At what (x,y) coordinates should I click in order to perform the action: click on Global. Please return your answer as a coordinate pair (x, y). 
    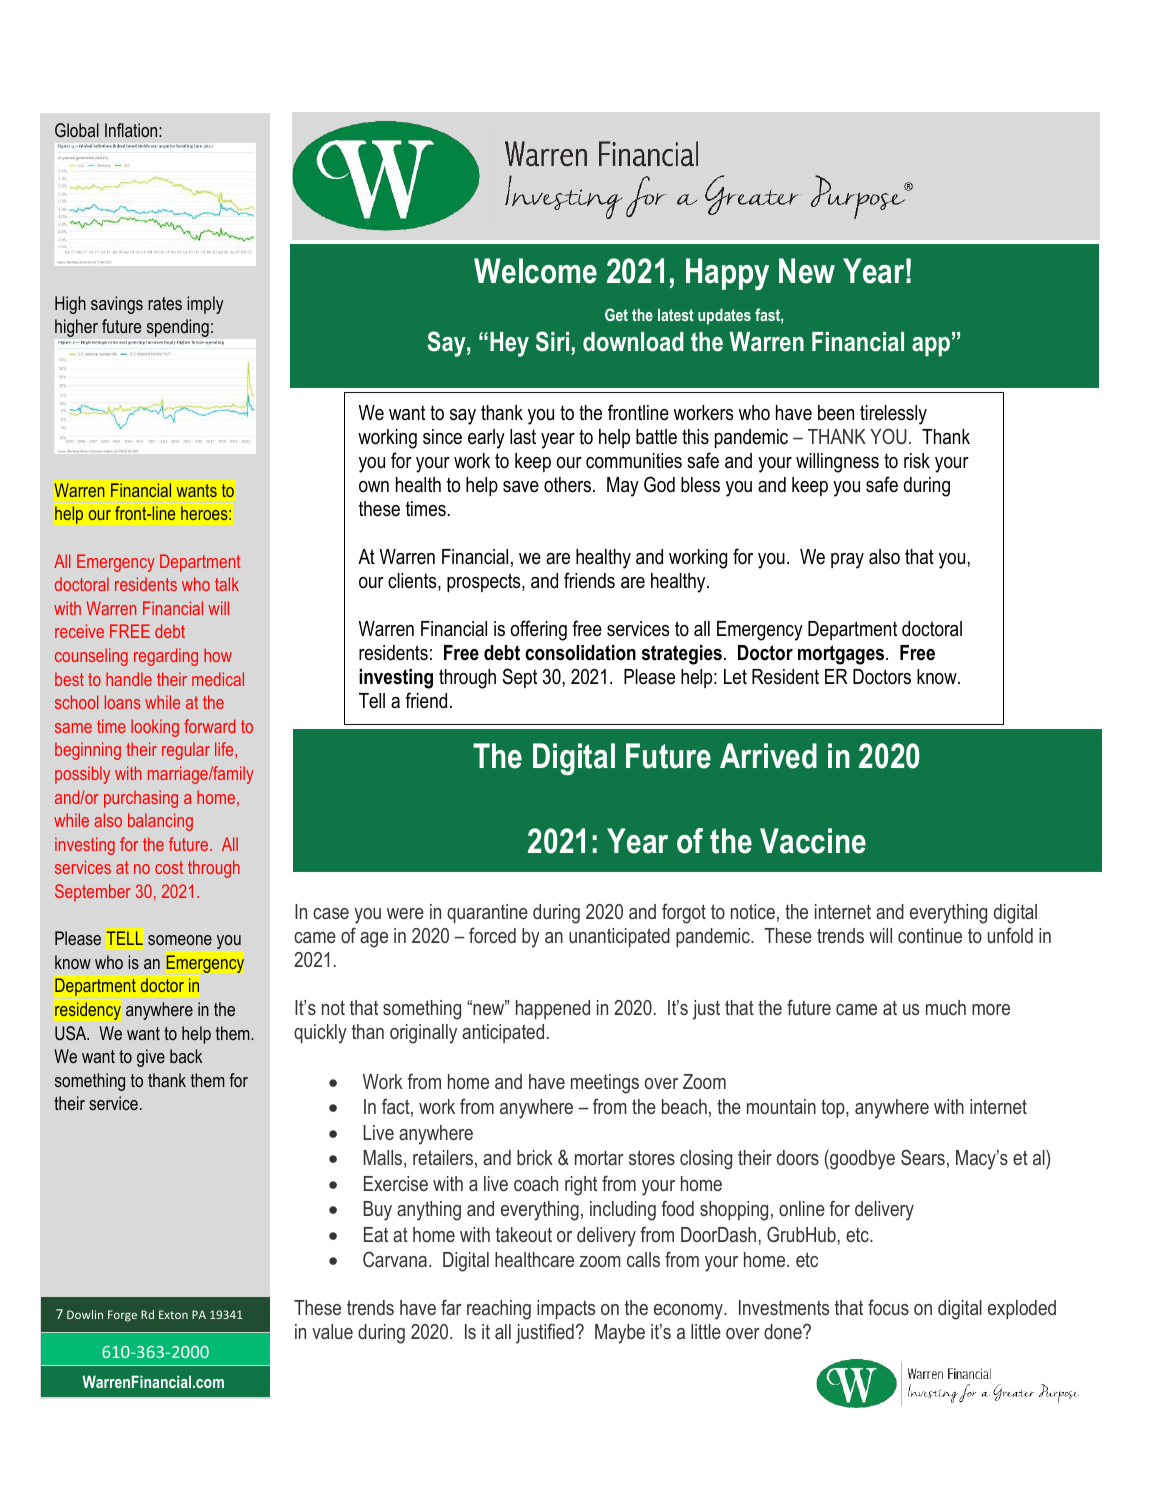
    Looking at the image, I should click on (77, 130).
